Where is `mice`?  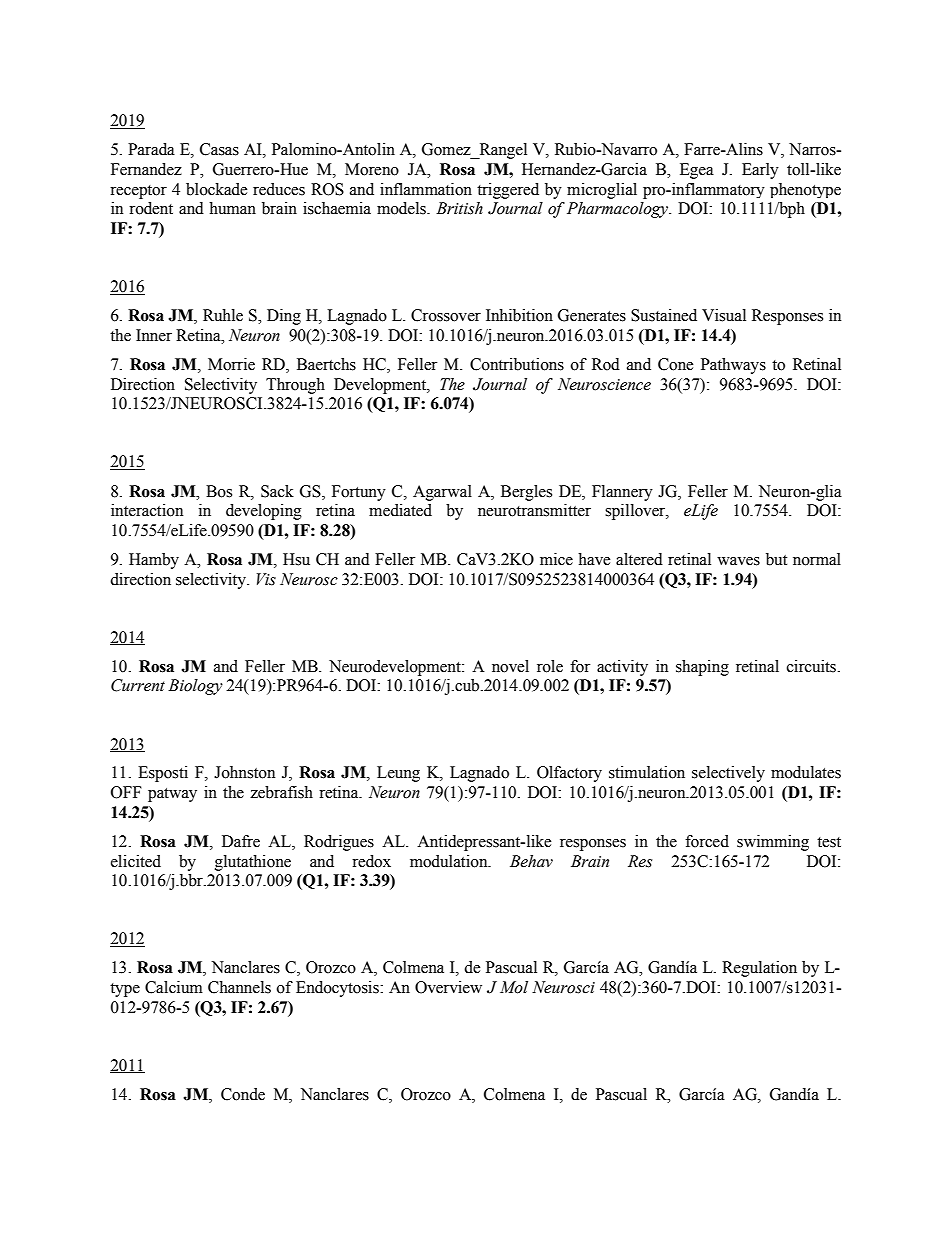 mice is located at coordinates (556, 559).
